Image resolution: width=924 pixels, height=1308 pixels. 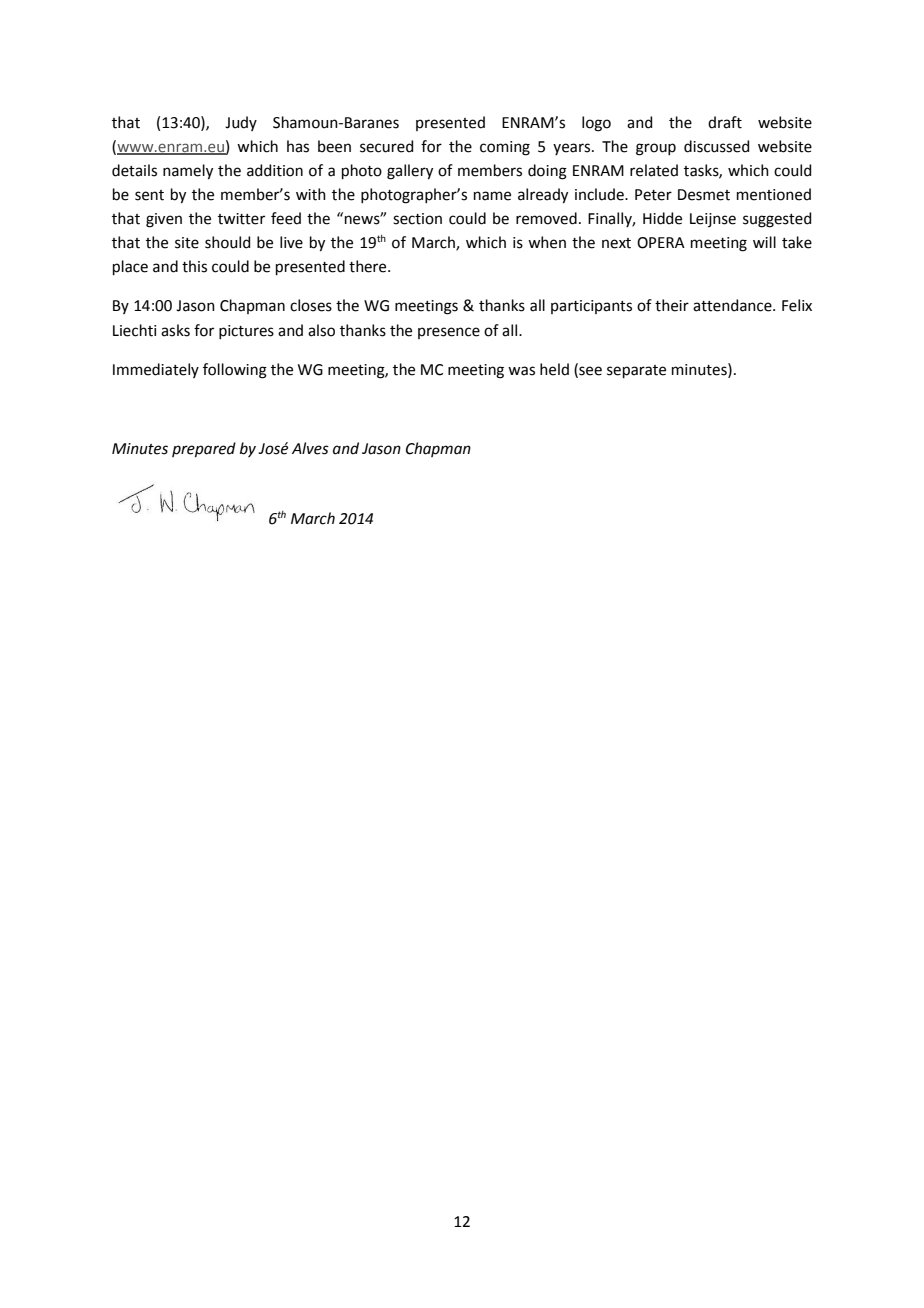 What do you see at coordinates (554, 369) in the screenshot?
I see `held` at bounding box center [554, 369].
